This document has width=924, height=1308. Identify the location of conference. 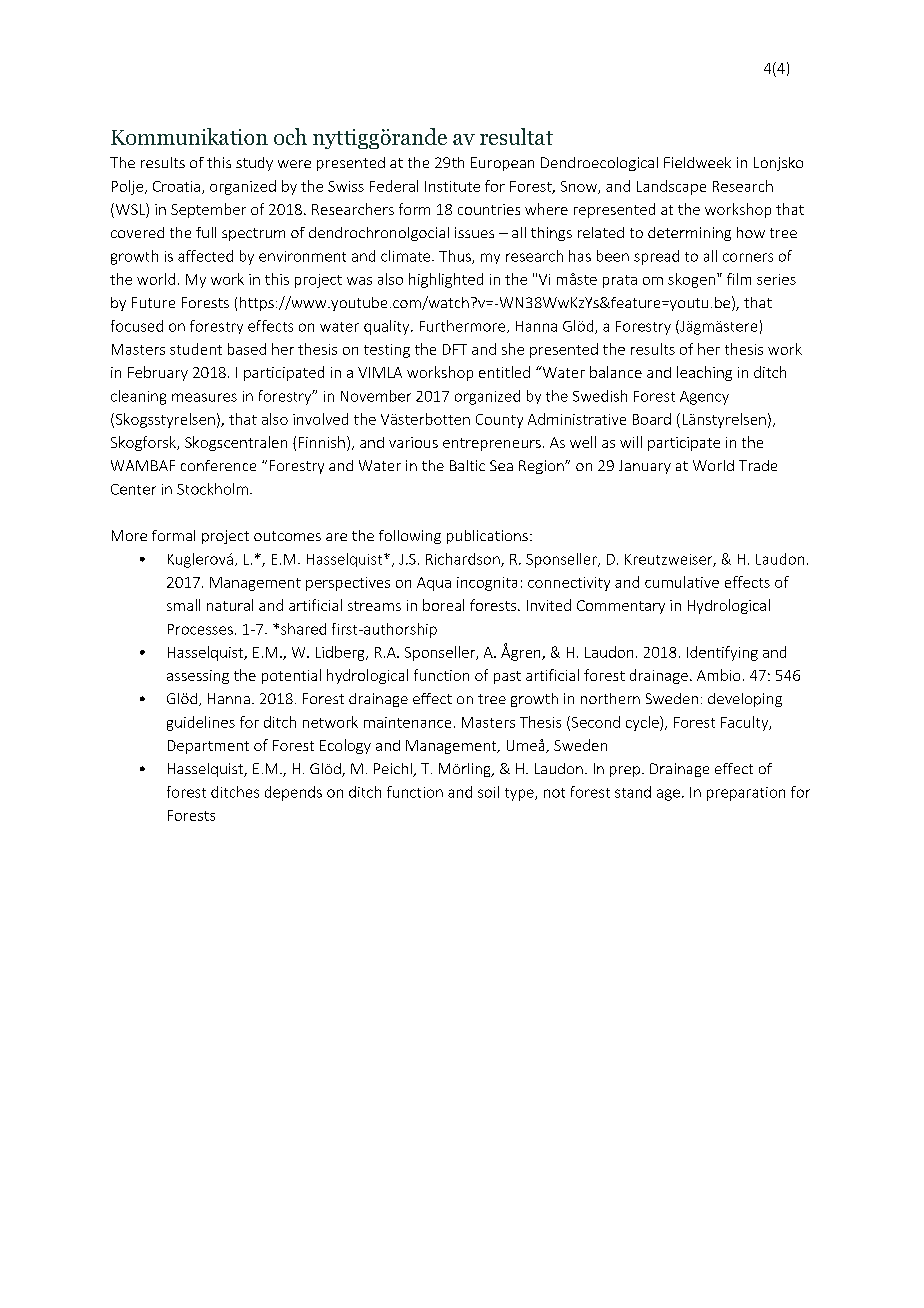
(218, 465).
